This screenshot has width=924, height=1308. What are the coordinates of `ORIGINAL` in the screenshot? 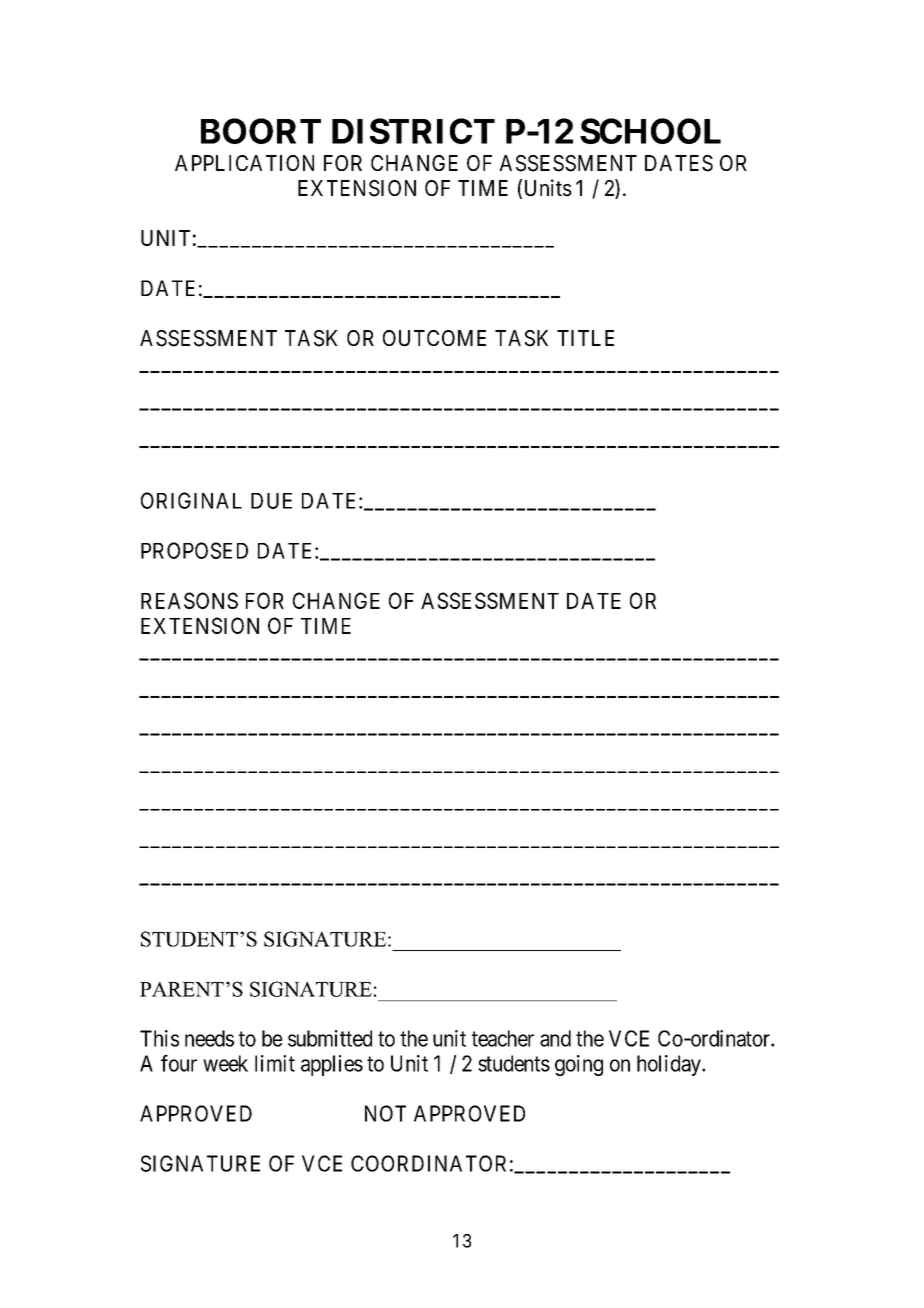 It's located at (191, 500).
